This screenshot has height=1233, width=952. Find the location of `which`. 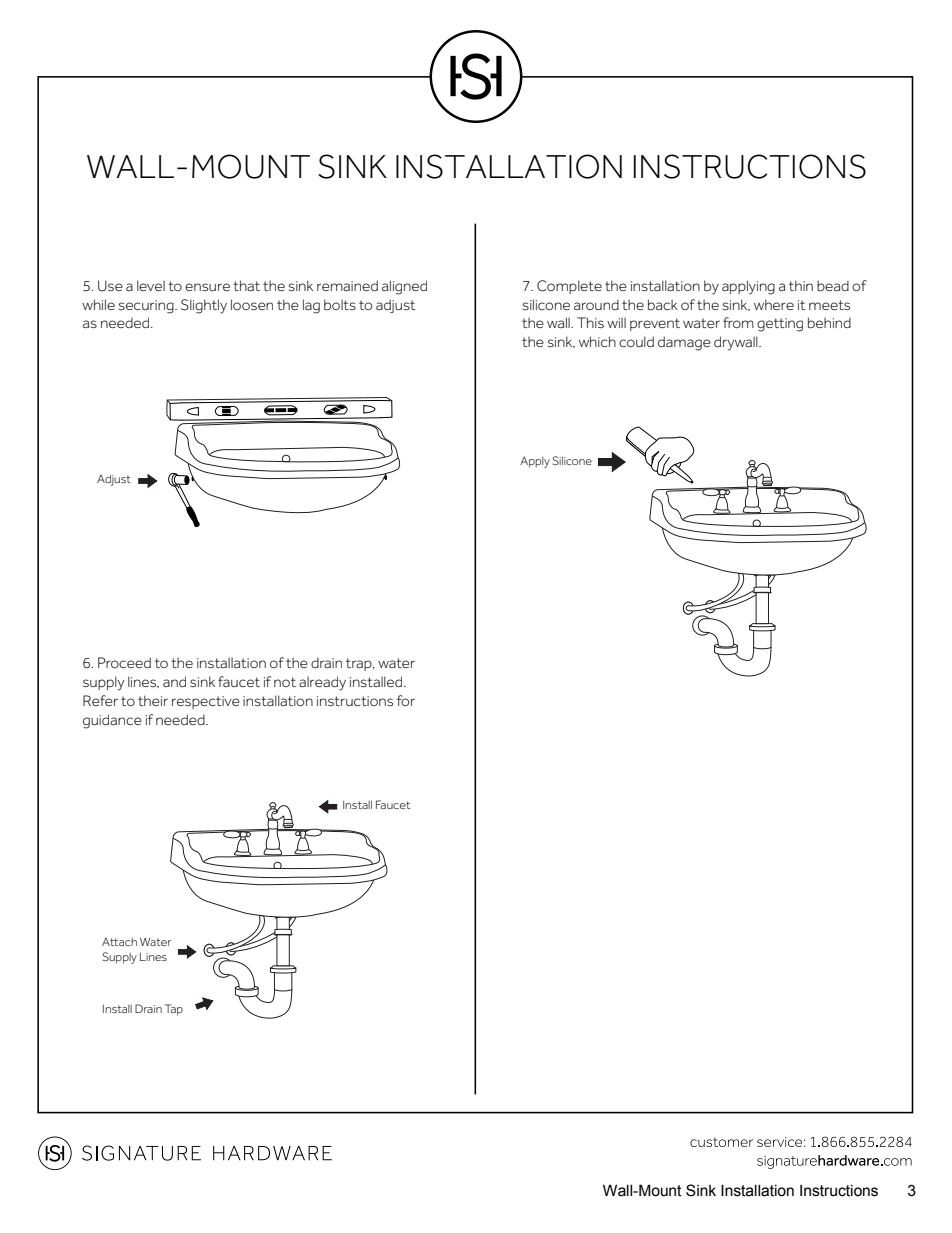

which is located at coordinates (597, 341).
